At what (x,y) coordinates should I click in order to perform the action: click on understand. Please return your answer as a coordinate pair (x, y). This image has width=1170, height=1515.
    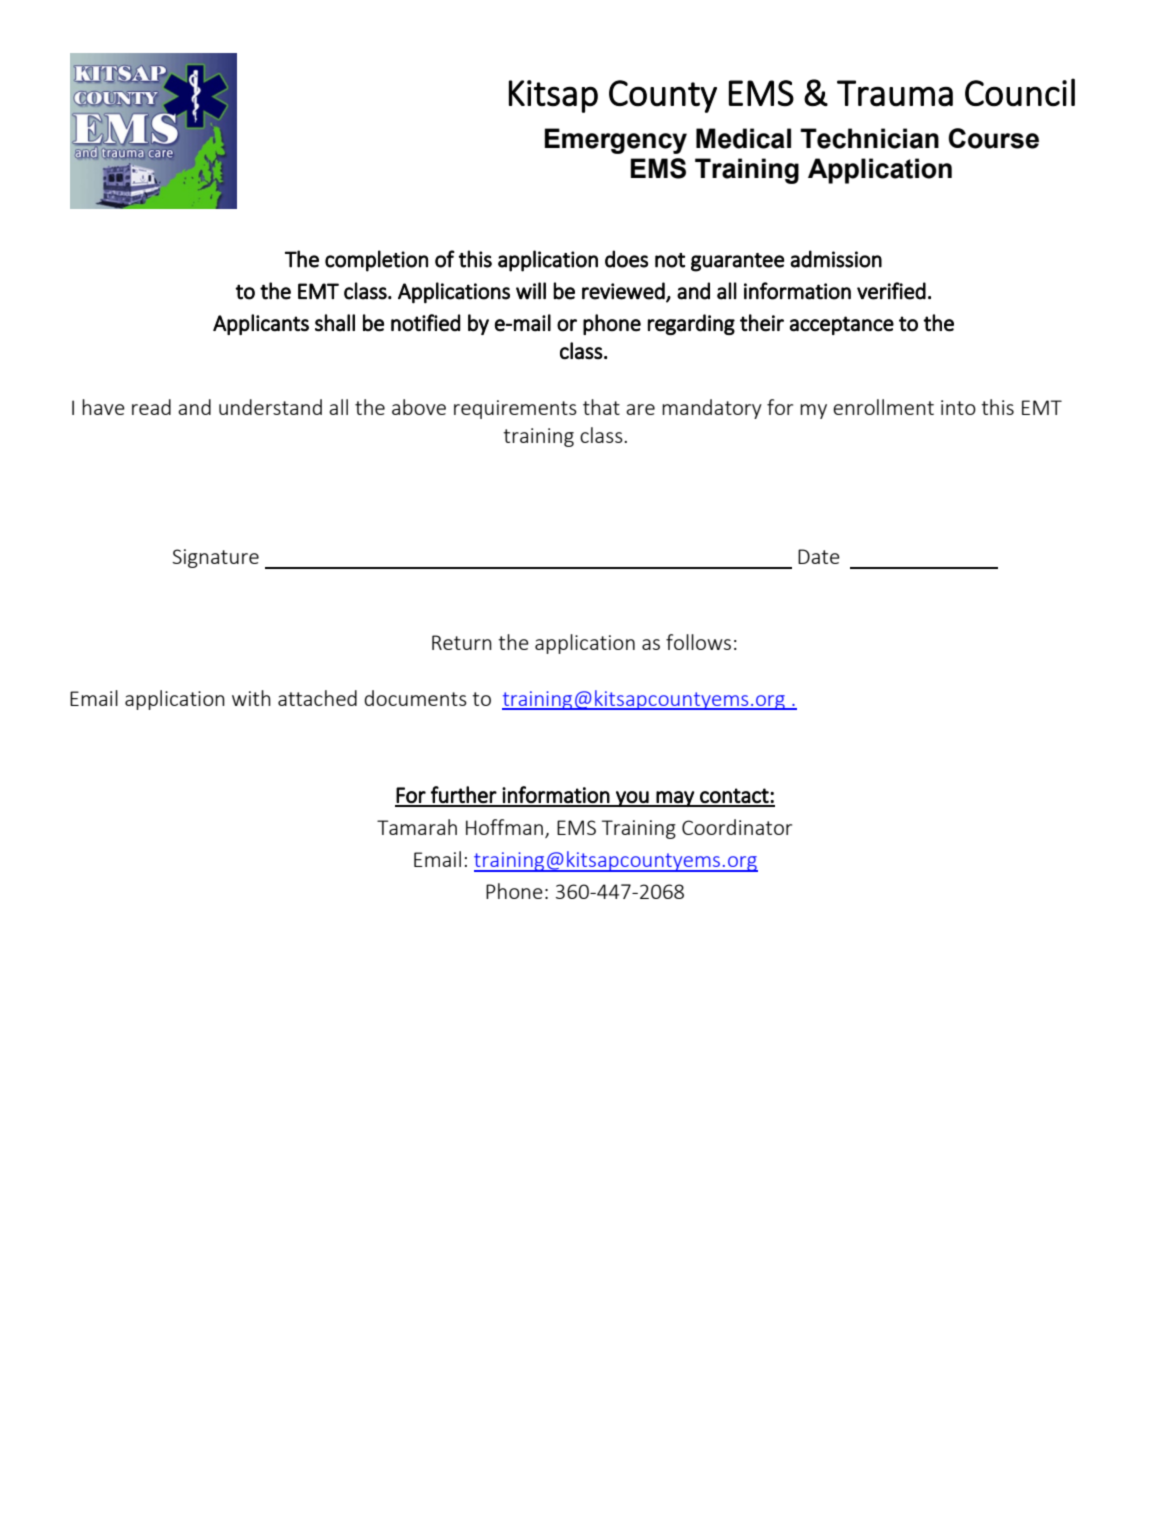
    Looking at the image, I should click on (270, 407).
